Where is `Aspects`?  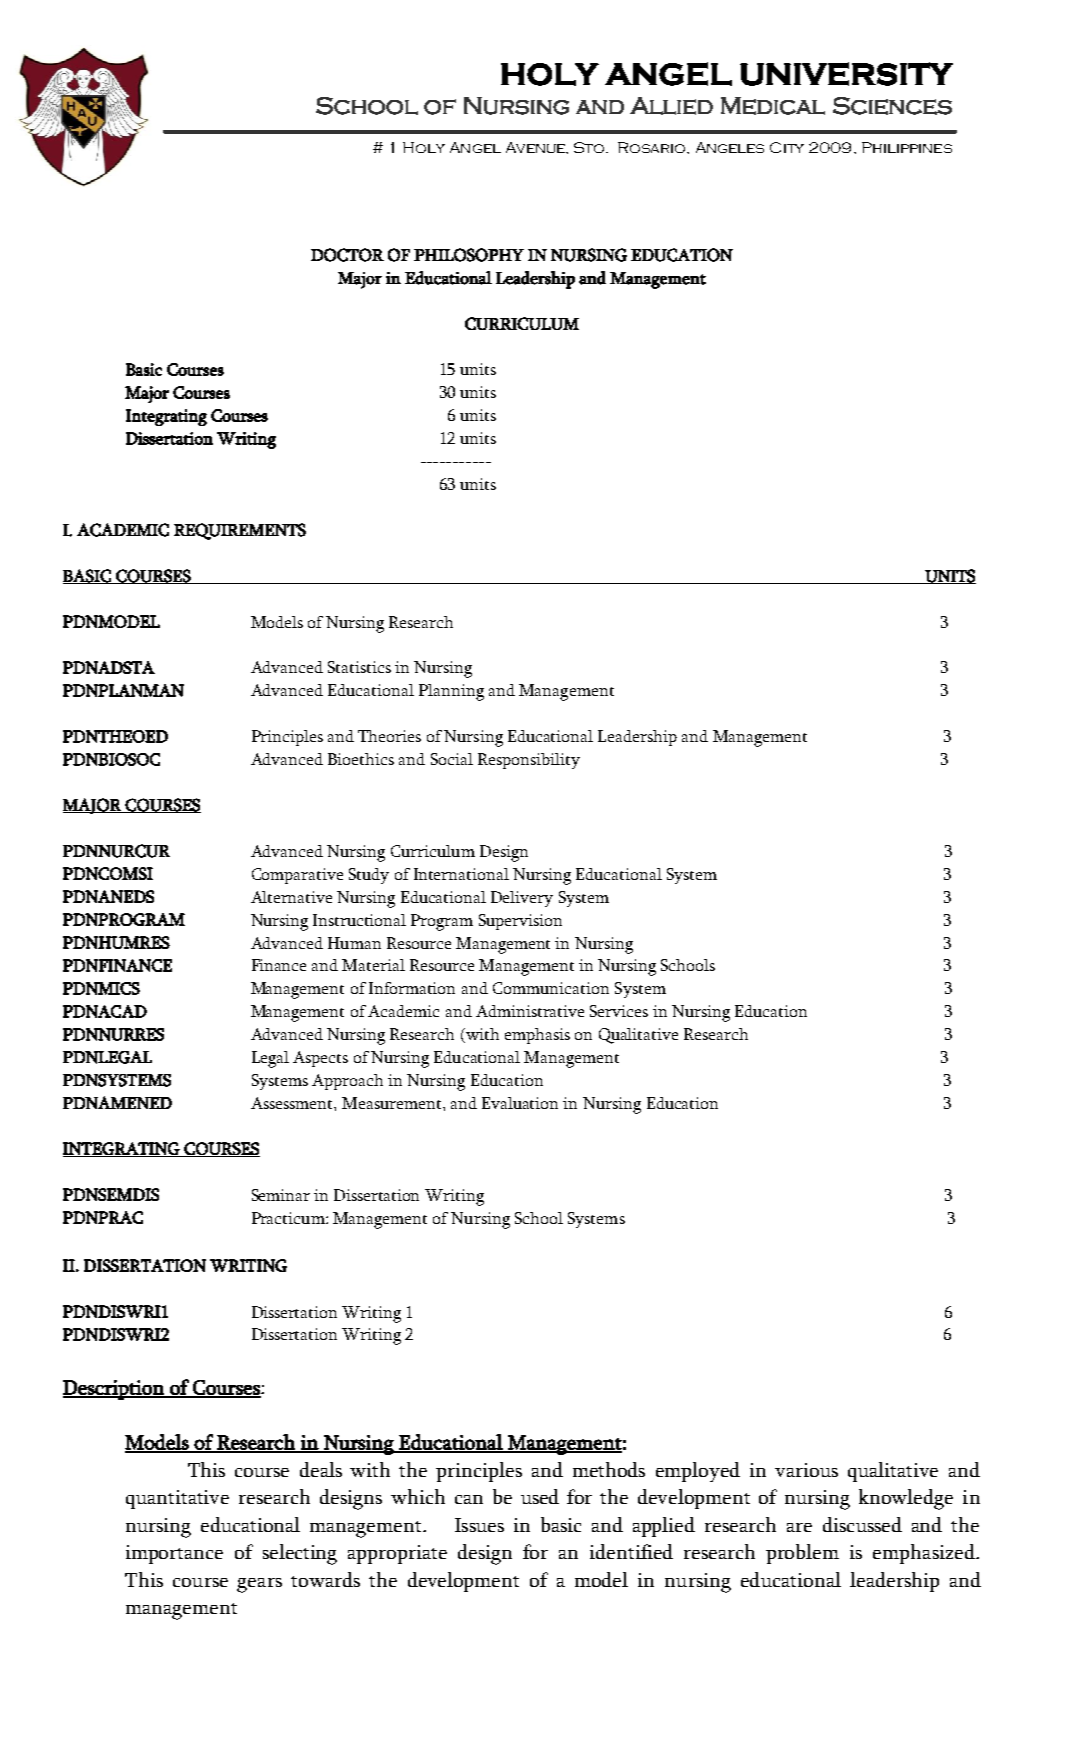
Aspects is located at coordinates (320, 1059).
